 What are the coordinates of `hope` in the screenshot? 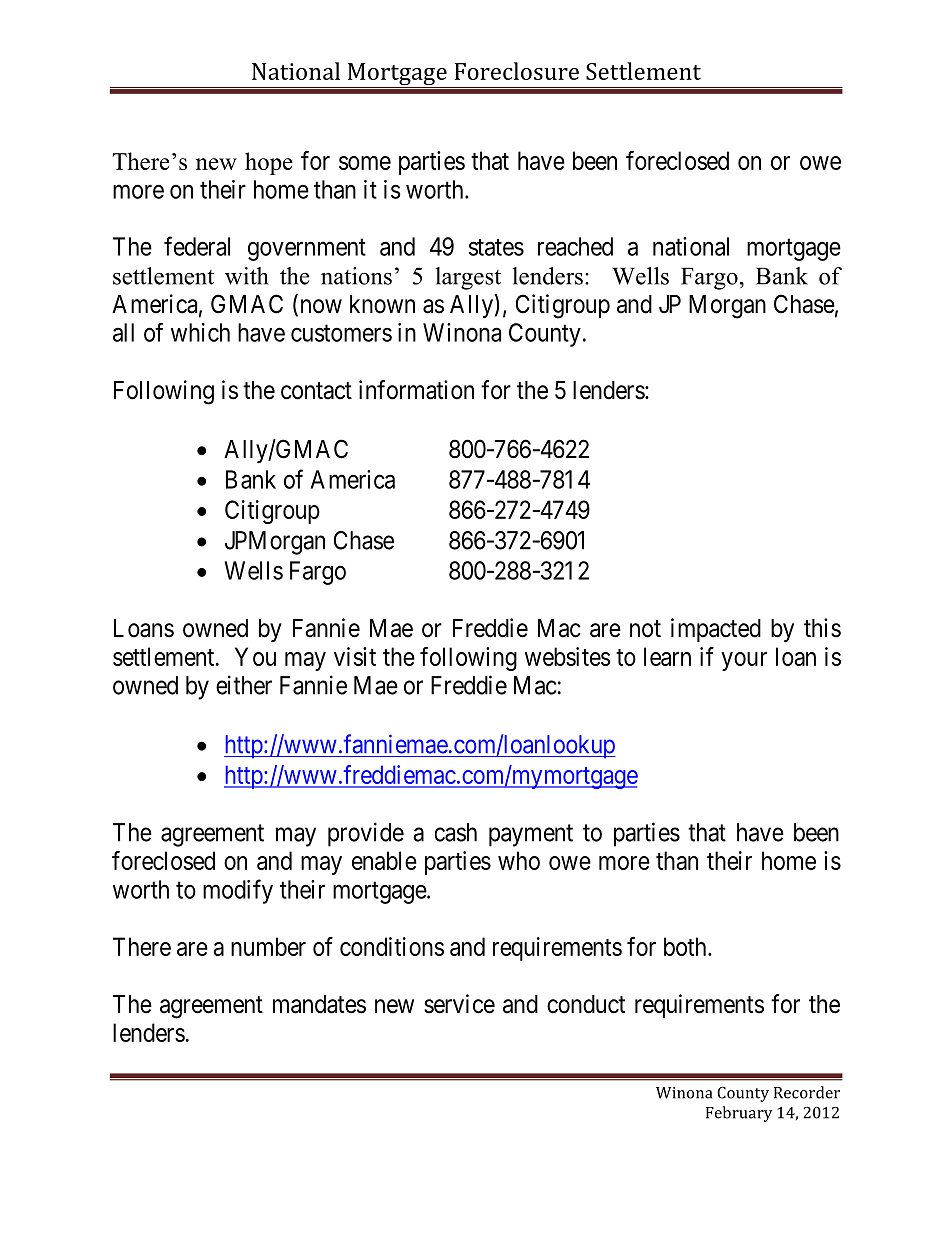 It's located at (269, 163).
